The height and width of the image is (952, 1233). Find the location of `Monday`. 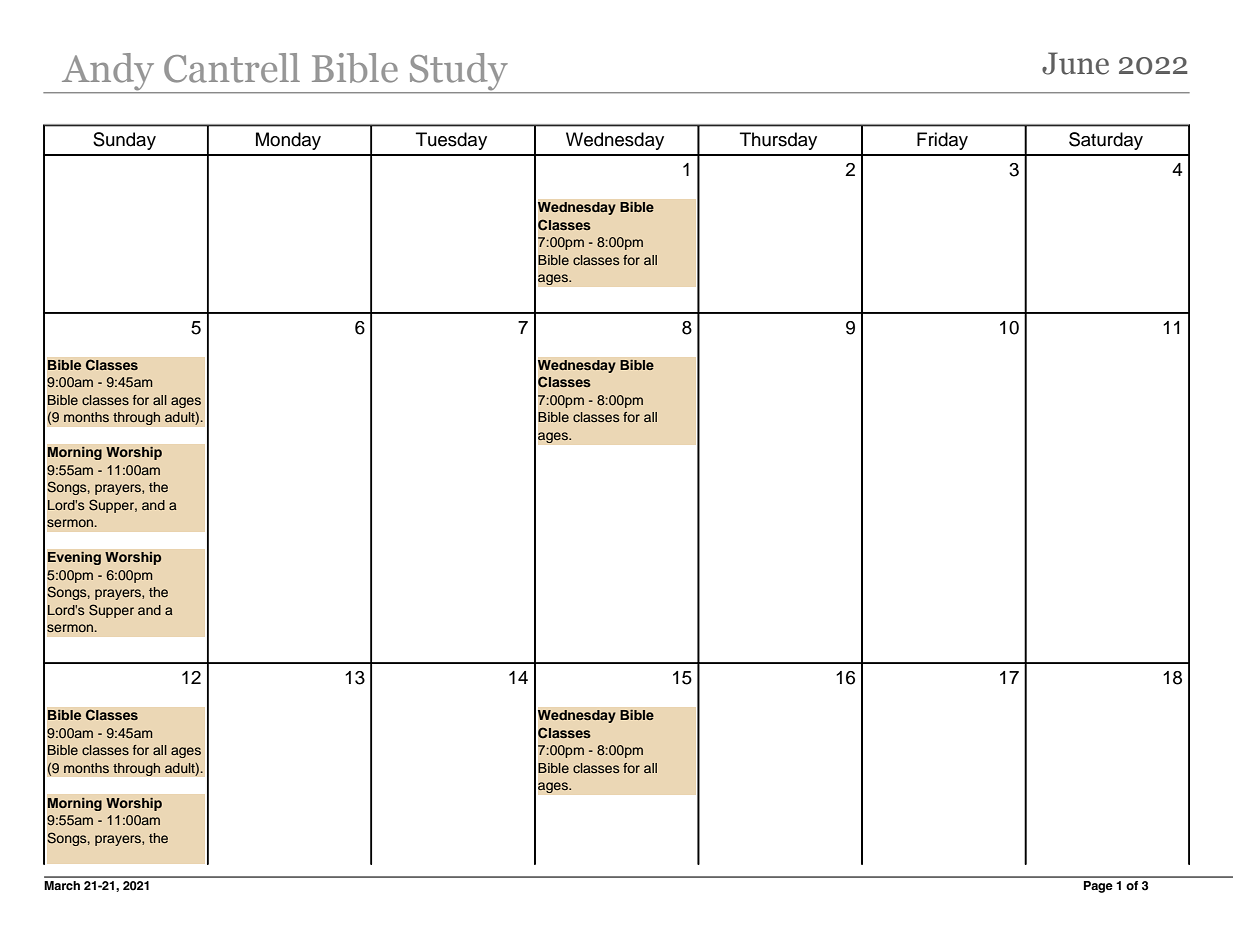

Monday is located at coordinates (288, 141).
